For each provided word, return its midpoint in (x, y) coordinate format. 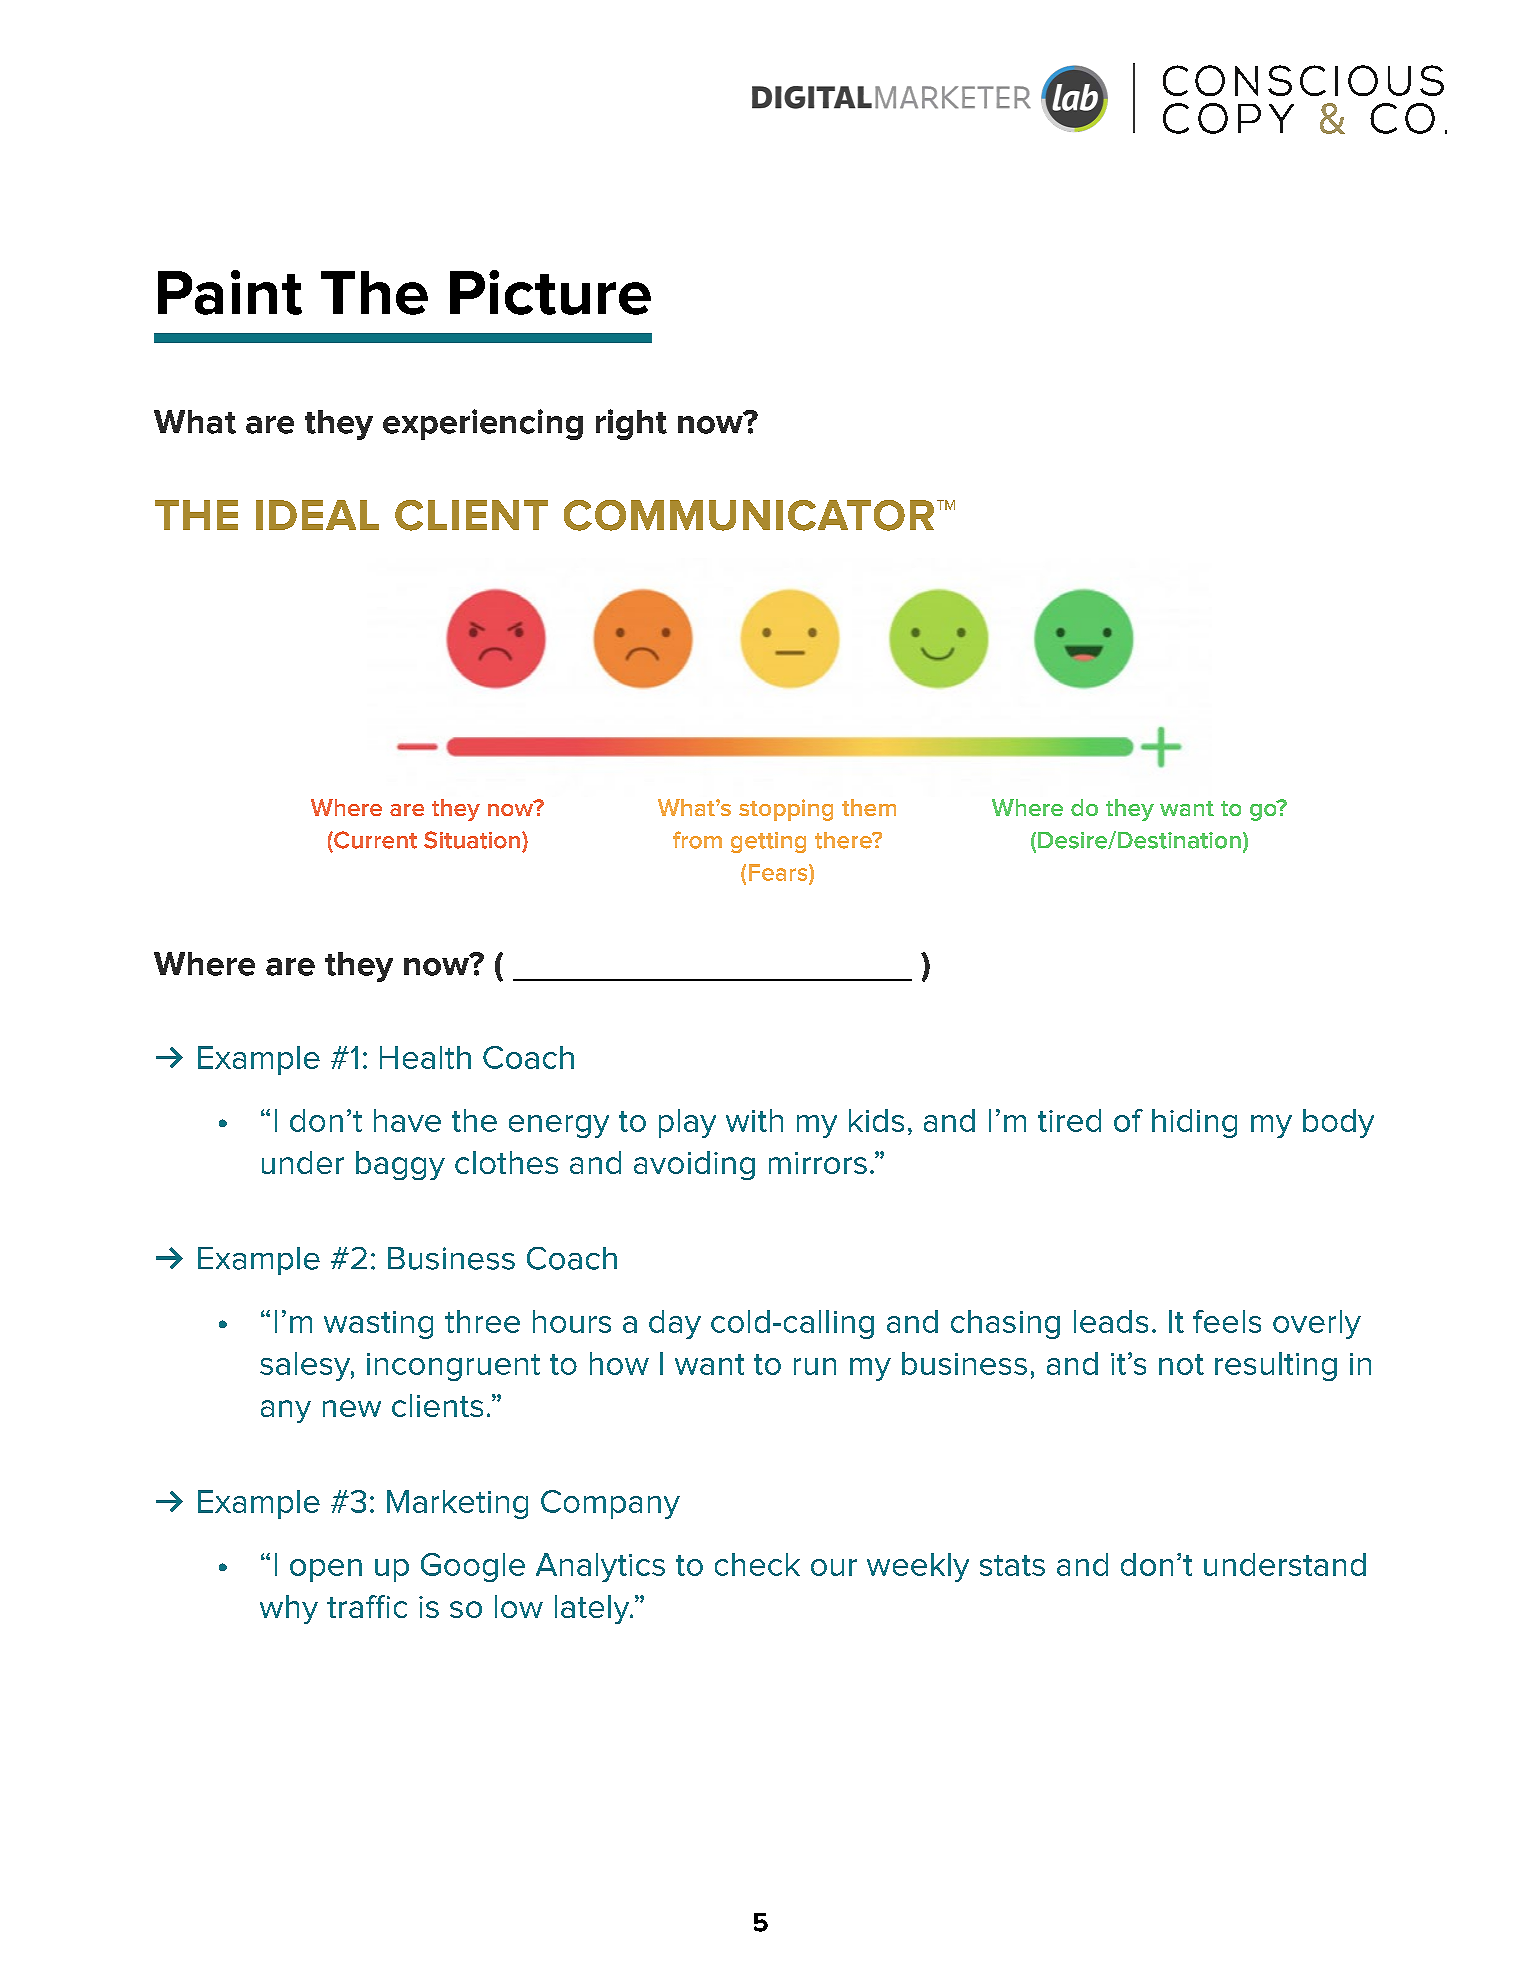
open (326, 1570)
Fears (779, 872)
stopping (786, 810)
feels (1227, 1321)
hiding (1194, 1123)
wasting (378, 1325)
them (869, 807)
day (675, 1324)
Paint (230, 292)
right (631, 424)
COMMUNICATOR (749, 515)
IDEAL (317, 515)
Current (374, 840)
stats (1012, 1565)
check (757, 1564)
